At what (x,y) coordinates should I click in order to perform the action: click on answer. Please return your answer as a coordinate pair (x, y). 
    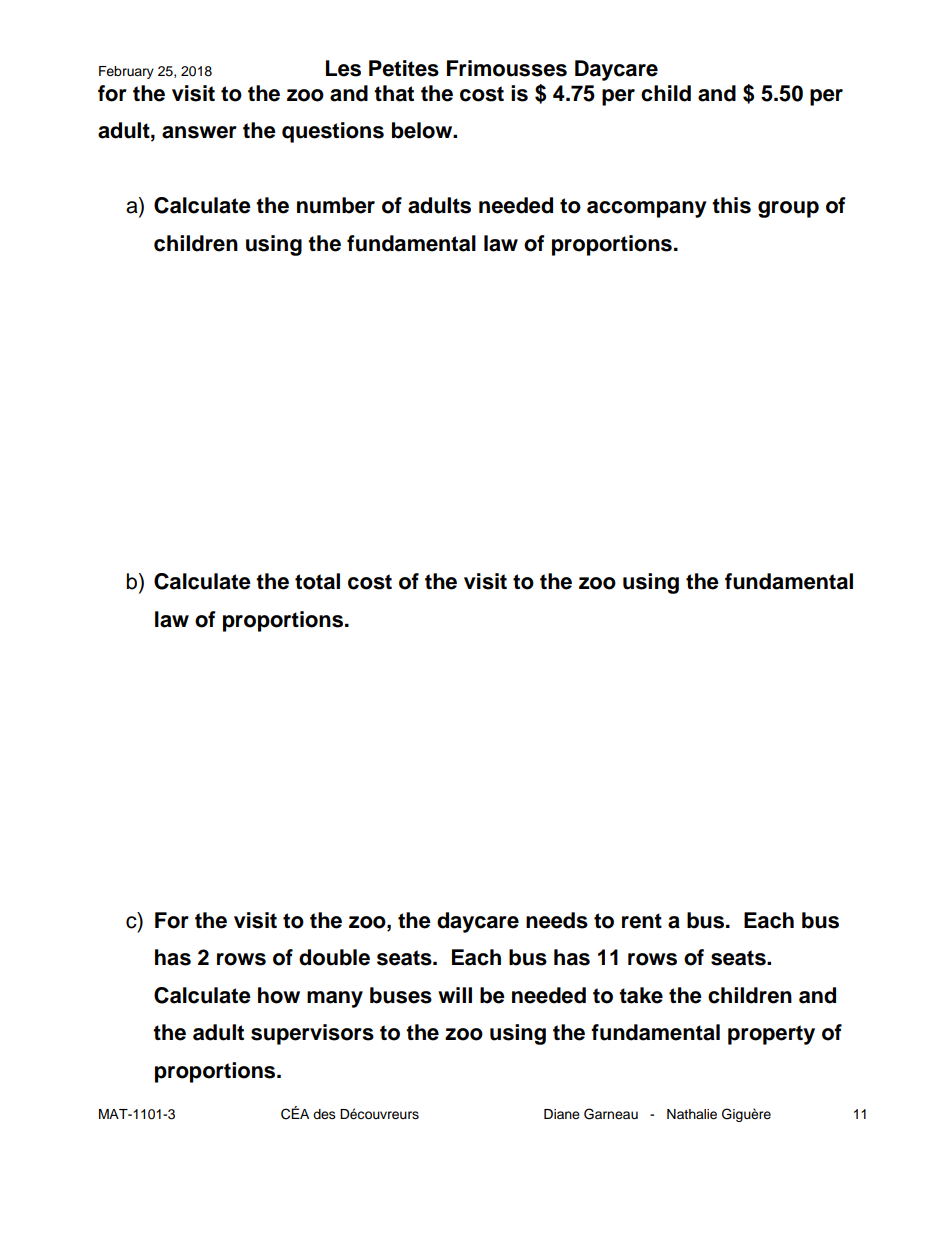
    Looking at the image, I should click on (199, 132).
